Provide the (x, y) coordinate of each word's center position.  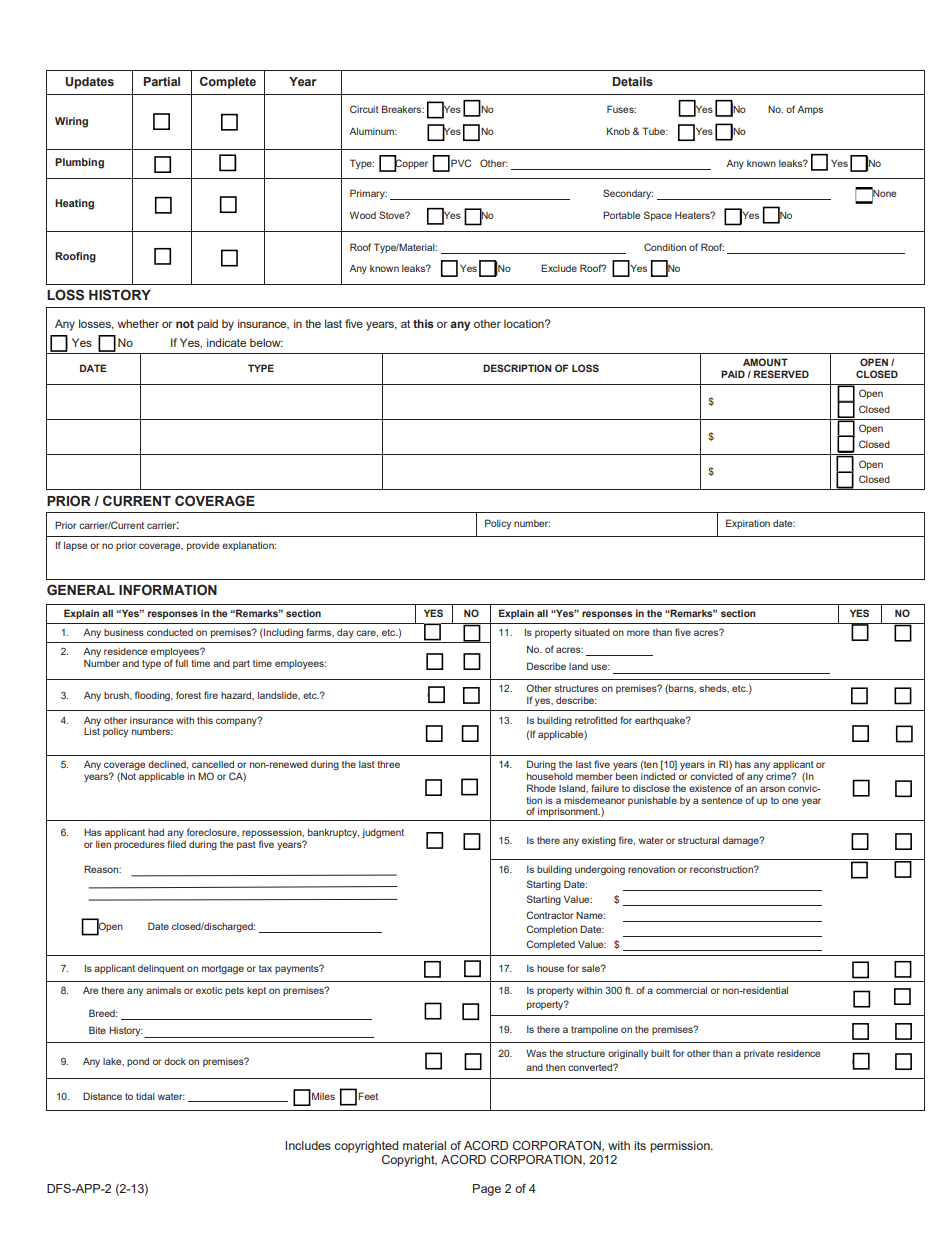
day (345, 633)
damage (742, 841)
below (266, 342)
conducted (170, 632)
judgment (383, 833)
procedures (139, 845)
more (638, 633)
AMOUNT (765, 362)
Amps (810, 110)
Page (487, 1190)
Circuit (364, 109)
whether (138, 323)
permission (681, 1147)
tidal (145, 1096)
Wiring (71, 122)
